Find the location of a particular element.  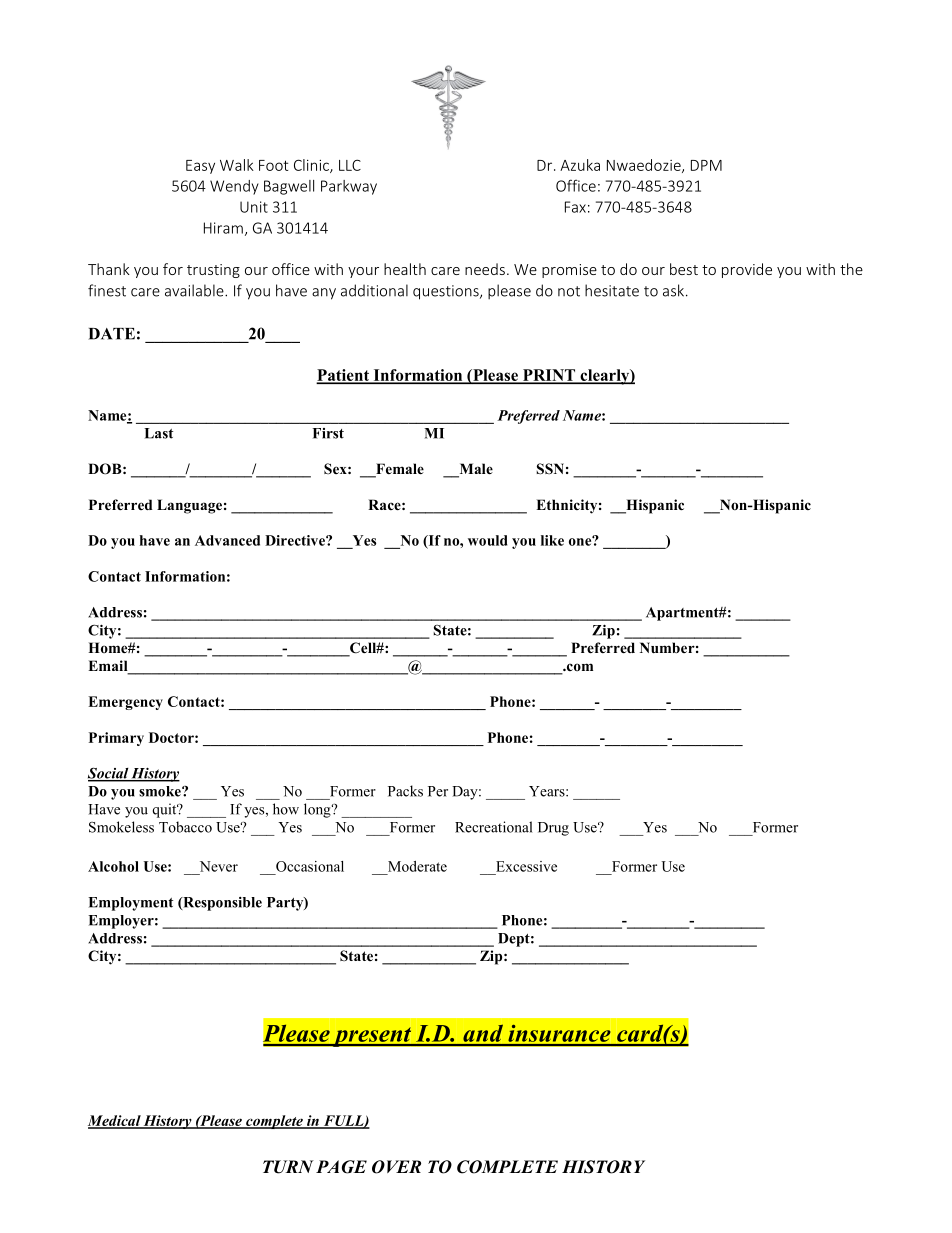

Per is located at coordinates (438, 791).
